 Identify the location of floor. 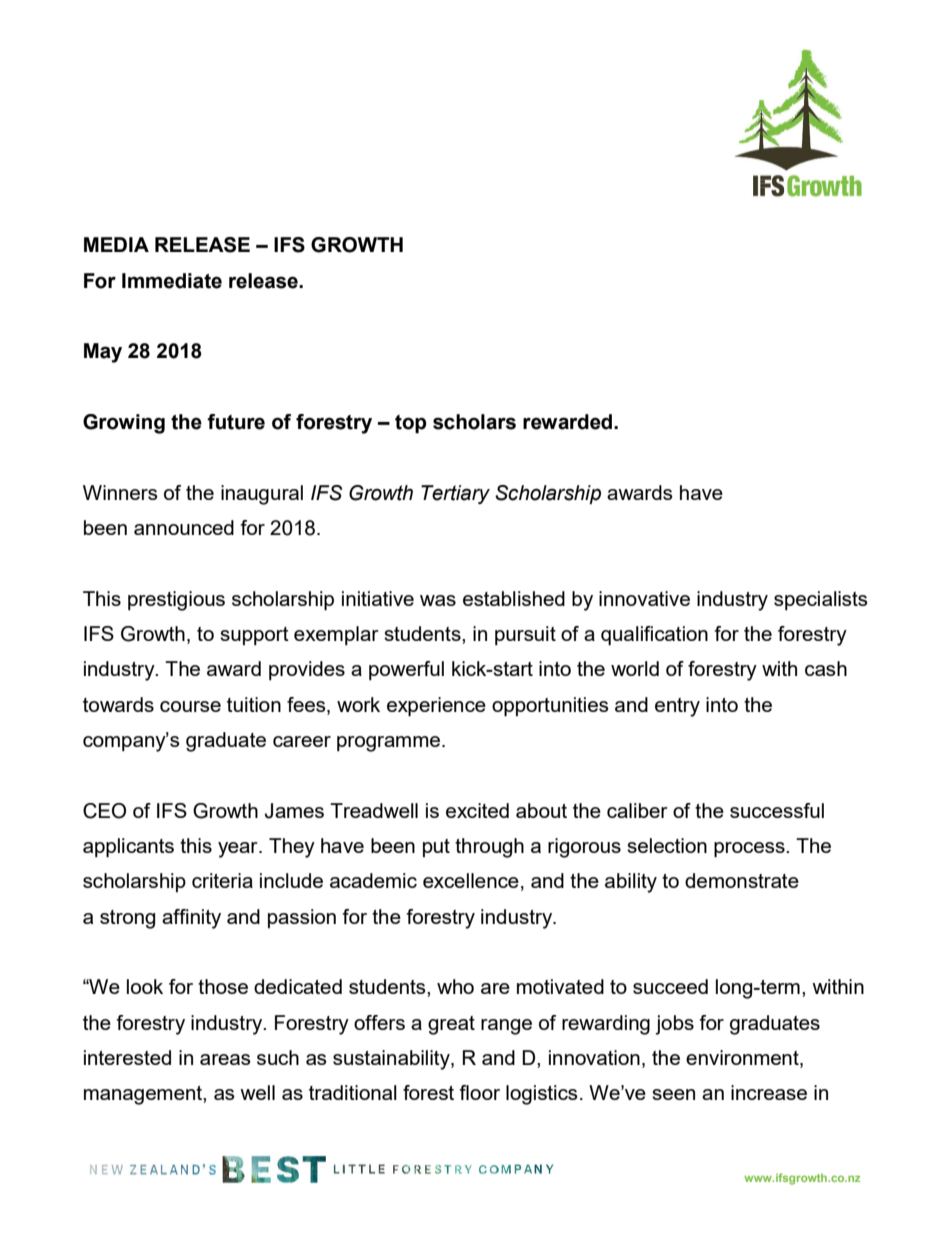
(479, 1092).
